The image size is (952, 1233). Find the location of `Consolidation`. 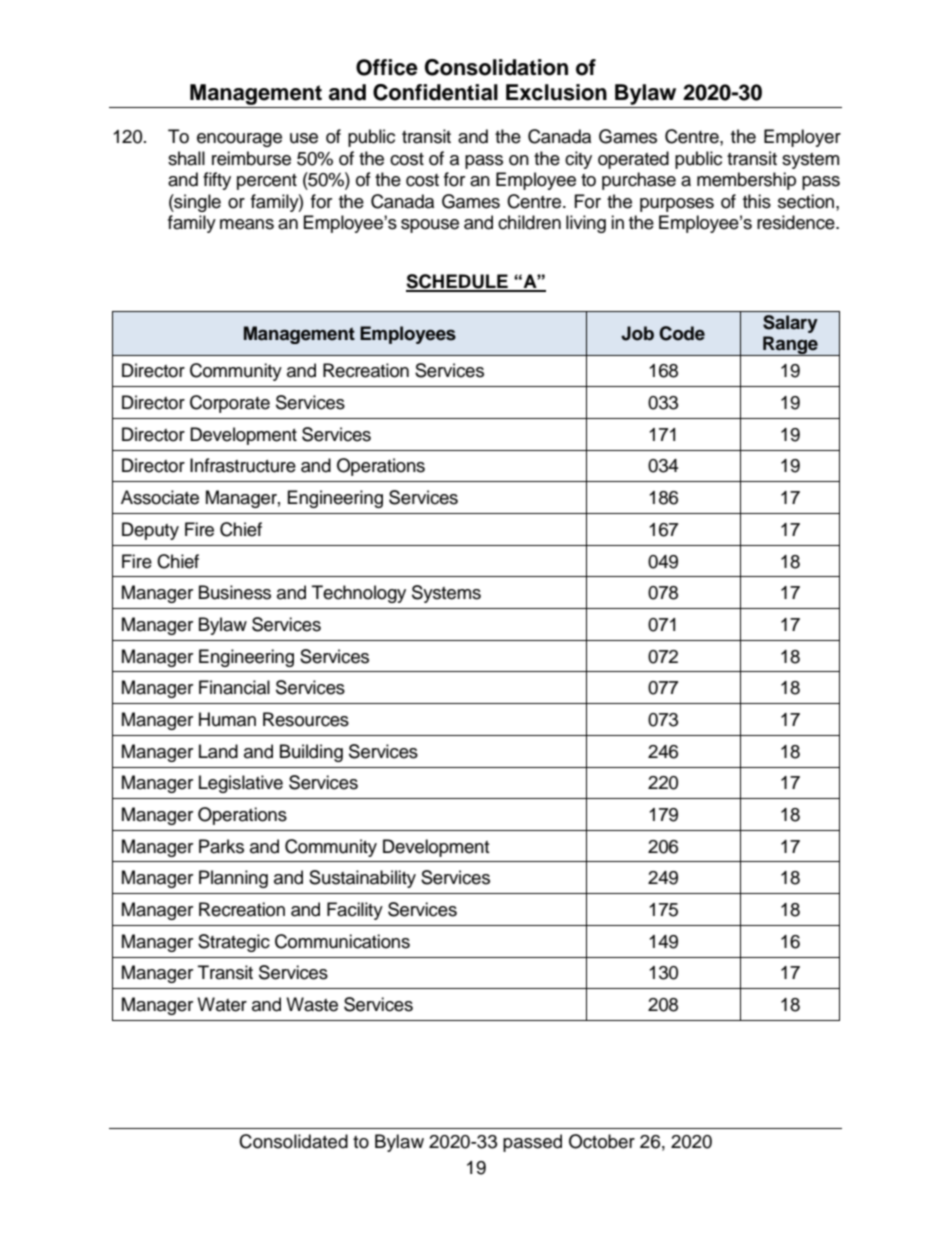

Consolidation is located at coordinates (496, 67).
